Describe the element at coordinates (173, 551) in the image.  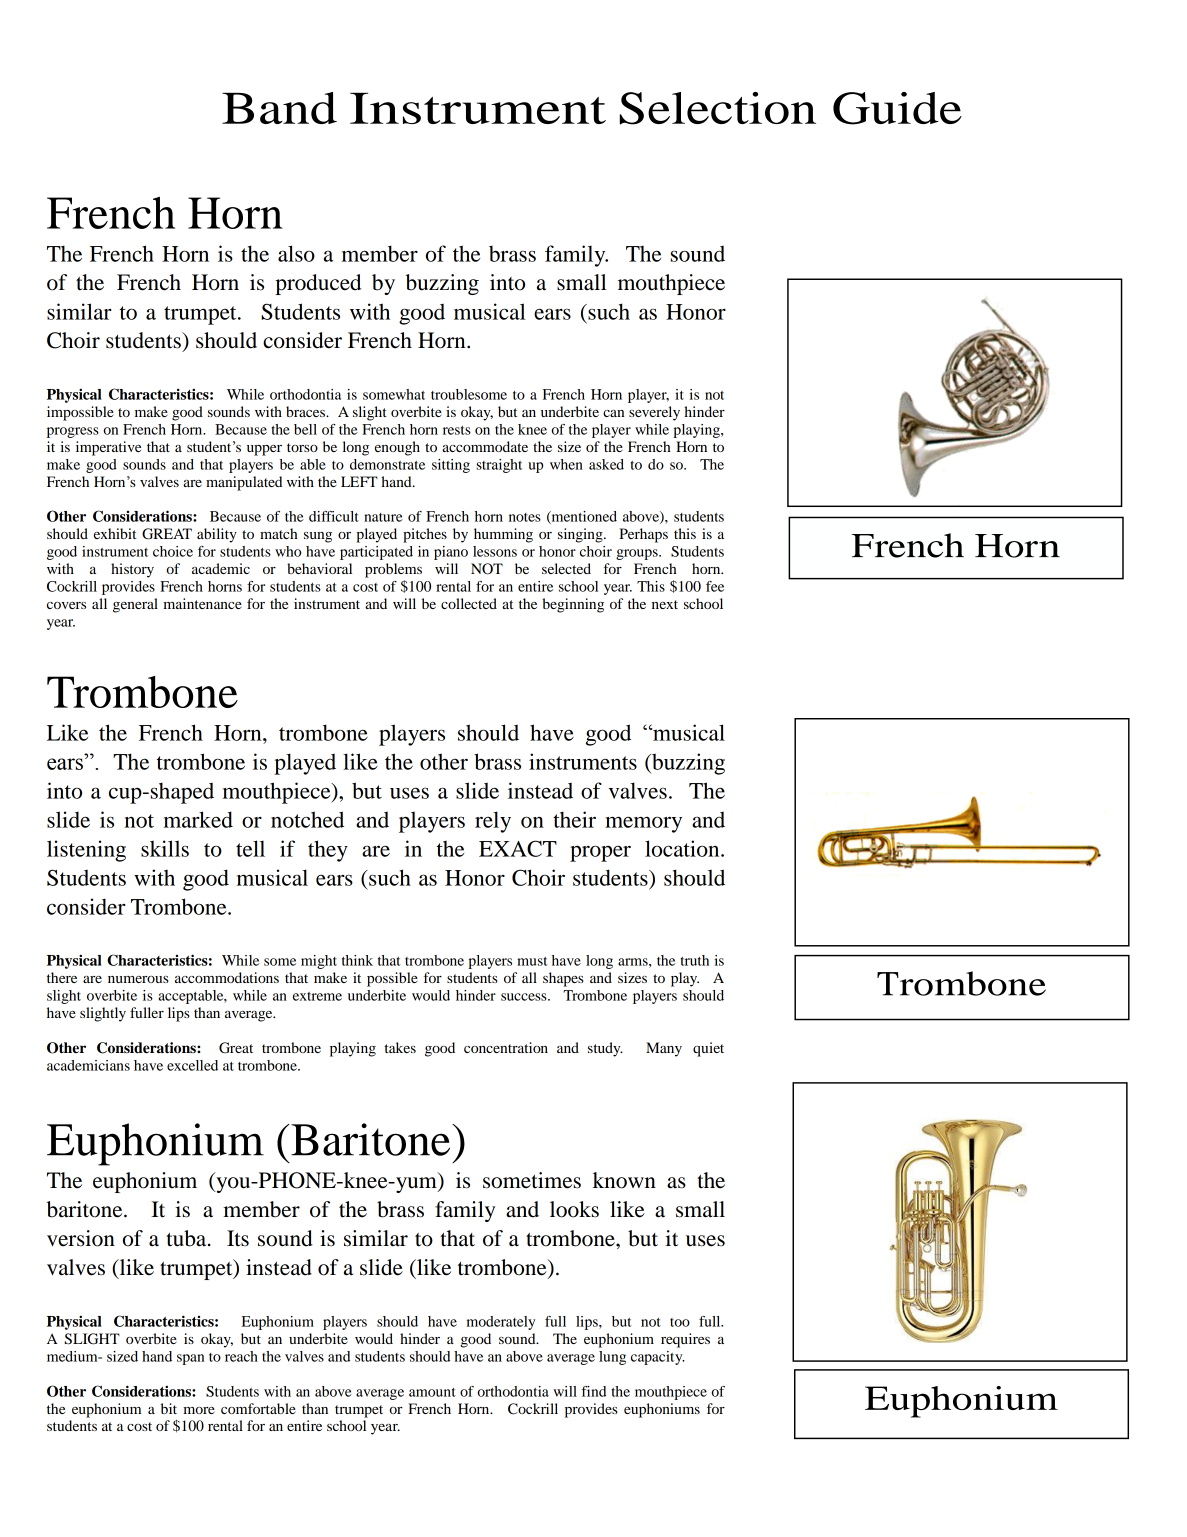
I see `choice` at that location.
